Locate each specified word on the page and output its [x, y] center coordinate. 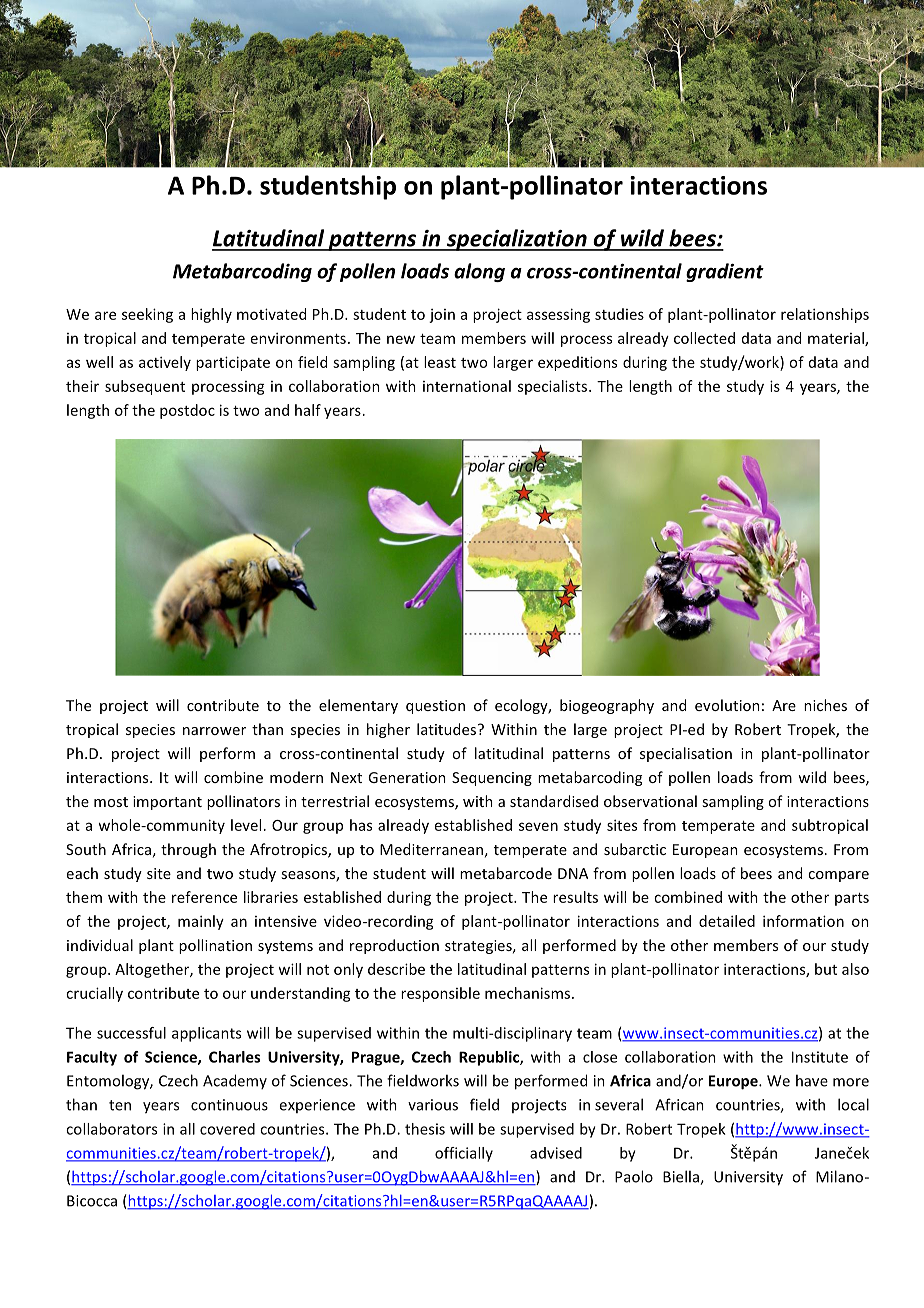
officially [464, 1154]
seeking [147, 315]
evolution [727, 705]
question [435, 707]
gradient [725, 272]
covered [227, 1129]
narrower [214, 731]
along [479, 272]
